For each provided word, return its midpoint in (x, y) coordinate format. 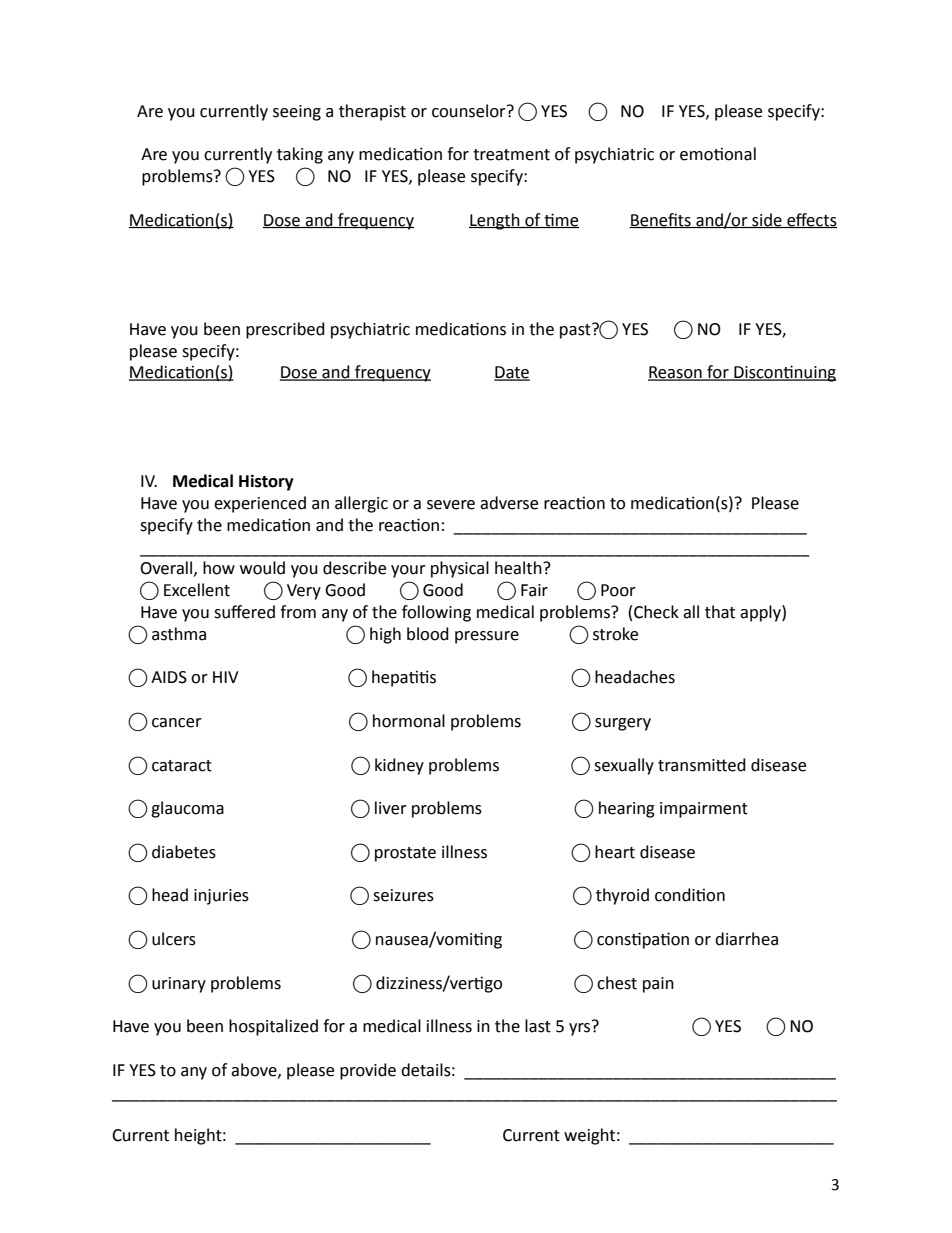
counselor (470, 111)
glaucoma (187, 809)
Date (512, 373)
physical (460, 569)
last (538, 1026)
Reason (676, 373)
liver (391, 808)
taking (300, 155)
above (255, 1070)
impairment (704, 810)
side (767, 220)
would (262, 568)
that (720, 612)
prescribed (285, 330)
